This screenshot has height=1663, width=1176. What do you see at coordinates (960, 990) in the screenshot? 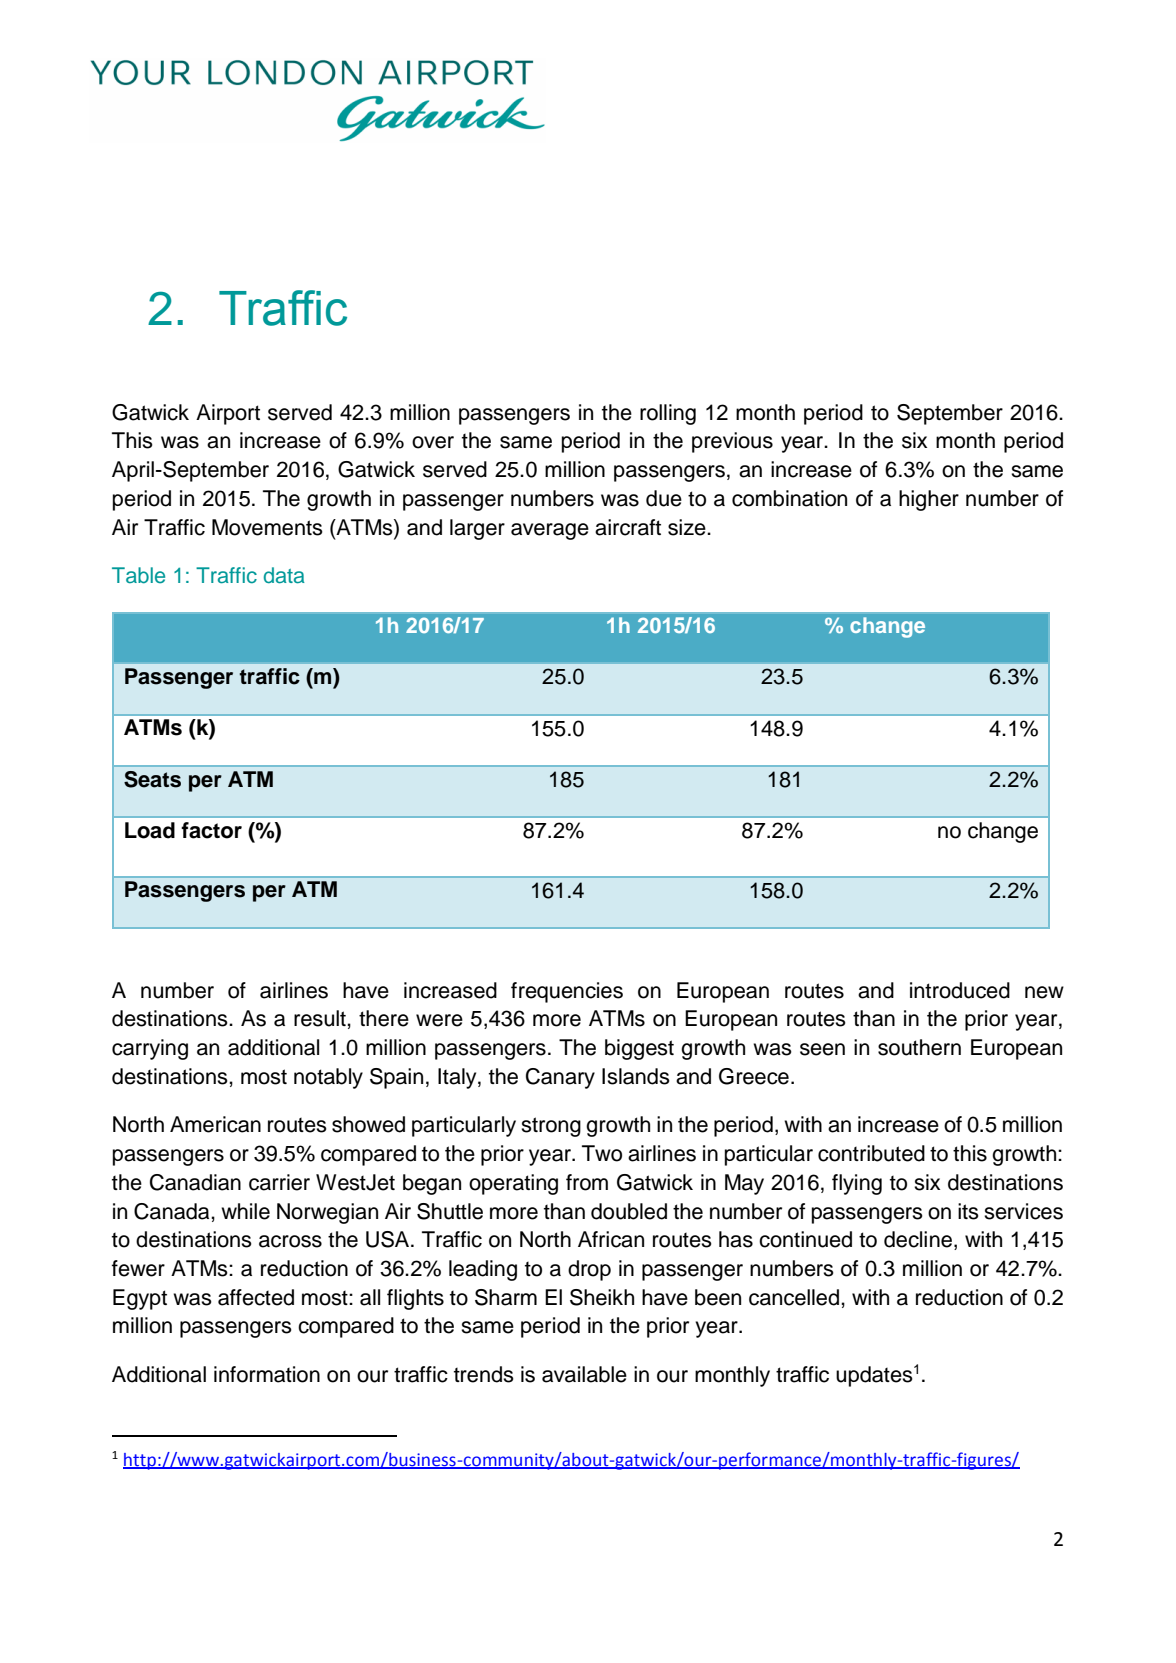
I see `introduced` at bounding box center [960, 990].
